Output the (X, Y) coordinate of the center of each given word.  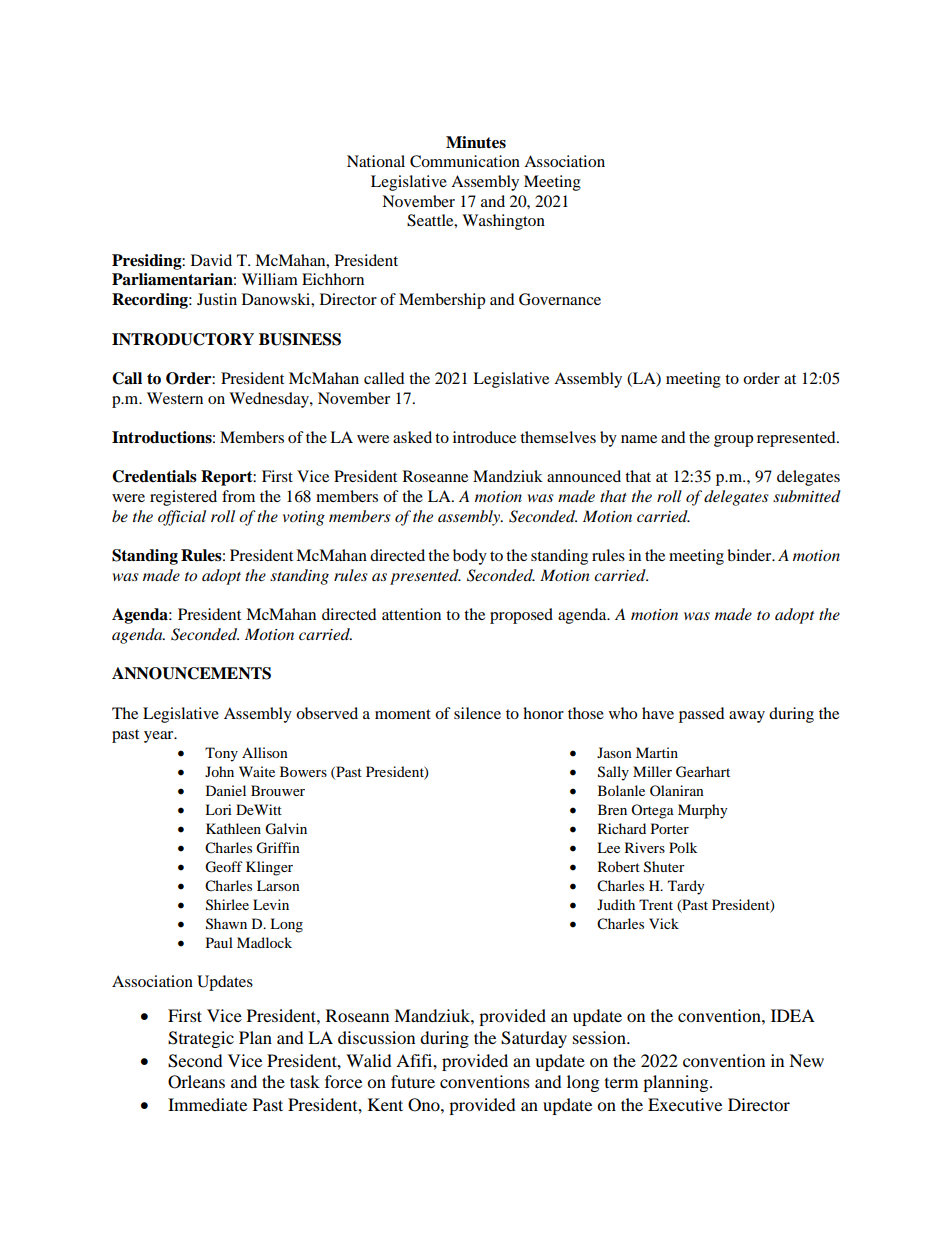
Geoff (224, 867)
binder (750, 555)
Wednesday (270, 400)
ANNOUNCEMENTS (191, 673)
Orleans (196, 1082)
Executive (685, 1104)
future (413, 1081)
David (211, 260)
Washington (503, 222)
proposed (521, 616)
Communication (465, 161)
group (733, 441)
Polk (683, 847)
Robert (619, 866)
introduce (484, 437)
